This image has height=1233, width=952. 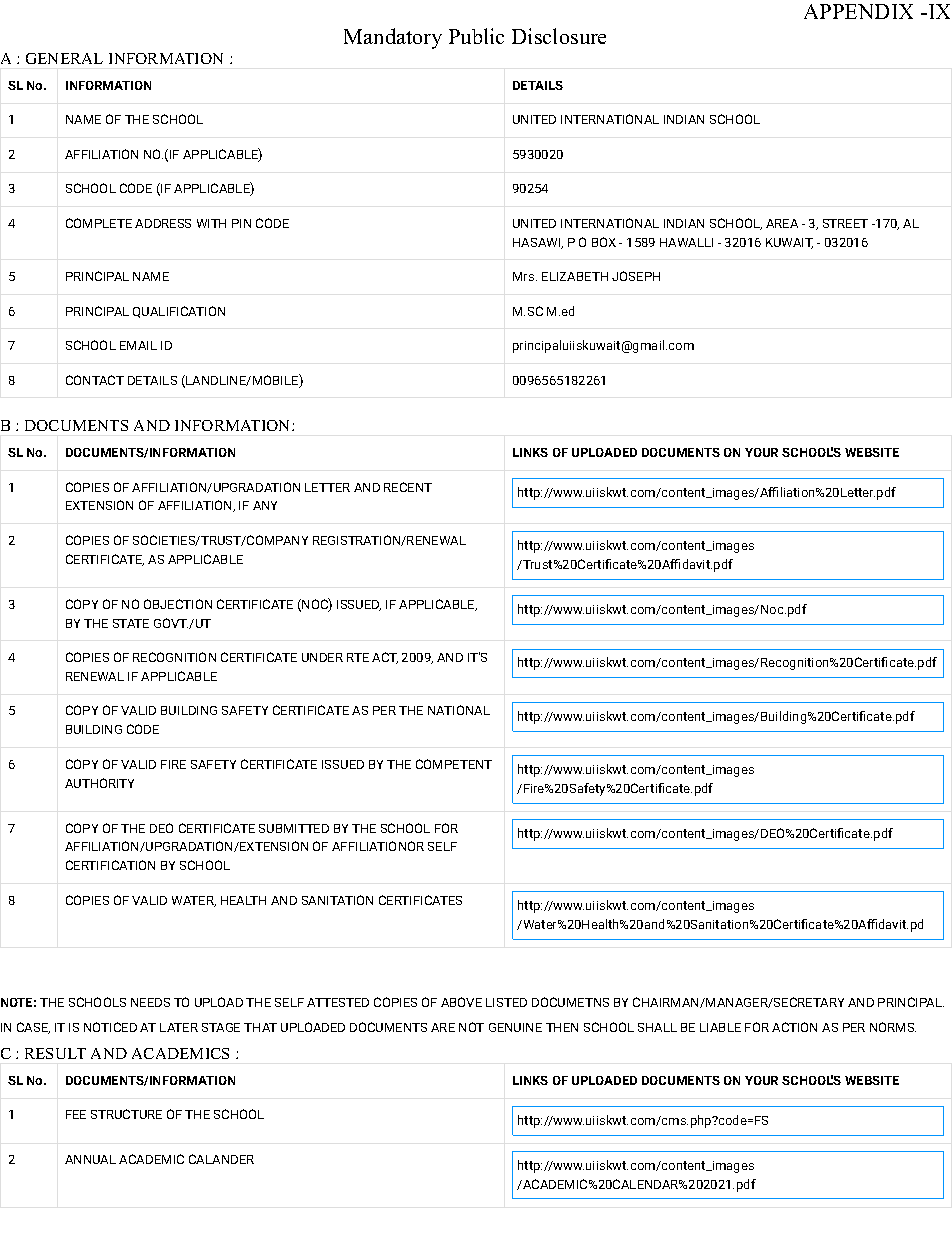 I want to click on NEEDS, so click(x=150, y=1002).
